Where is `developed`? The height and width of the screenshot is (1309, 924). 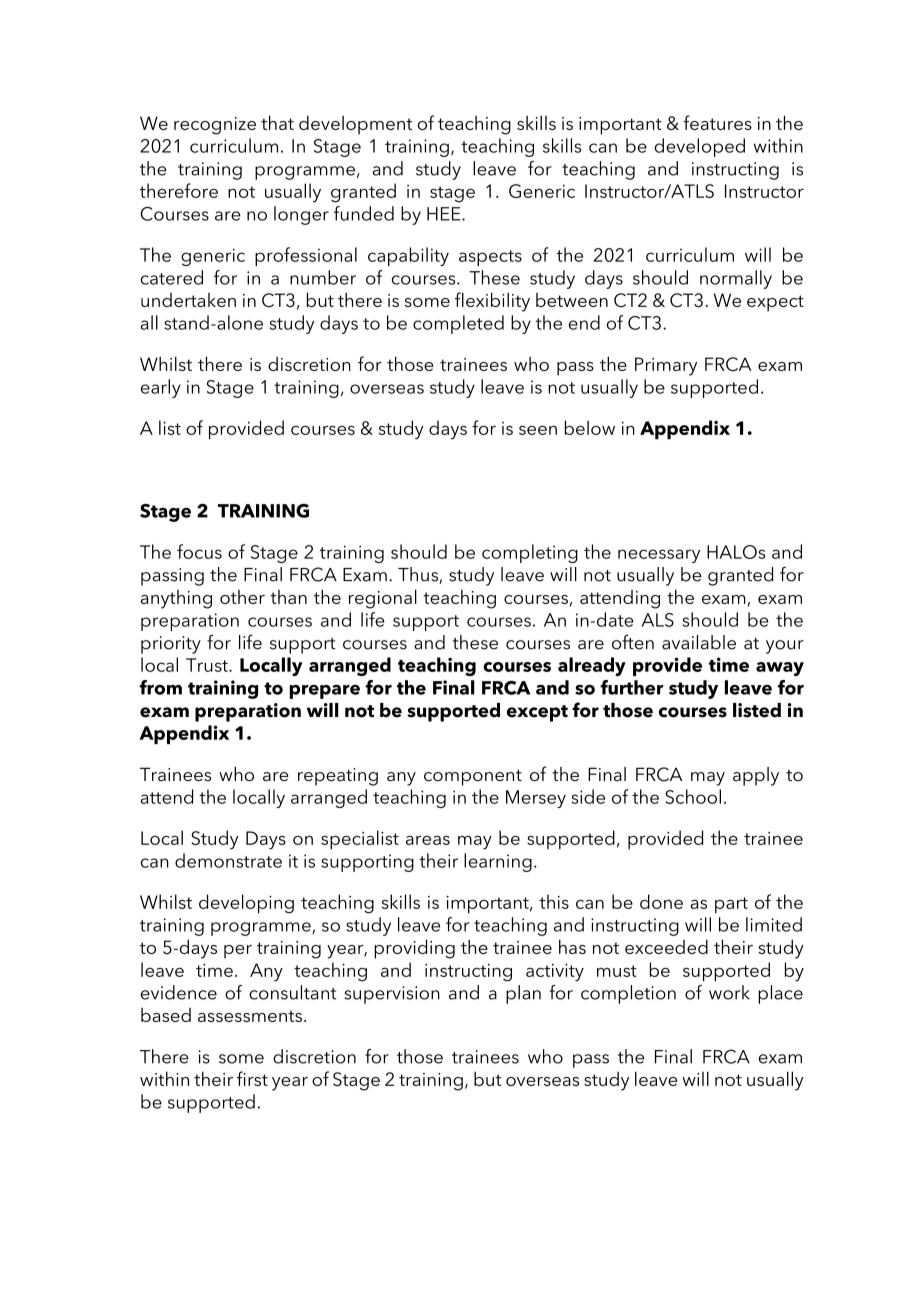 developed is located at coordinates (700, 147).
